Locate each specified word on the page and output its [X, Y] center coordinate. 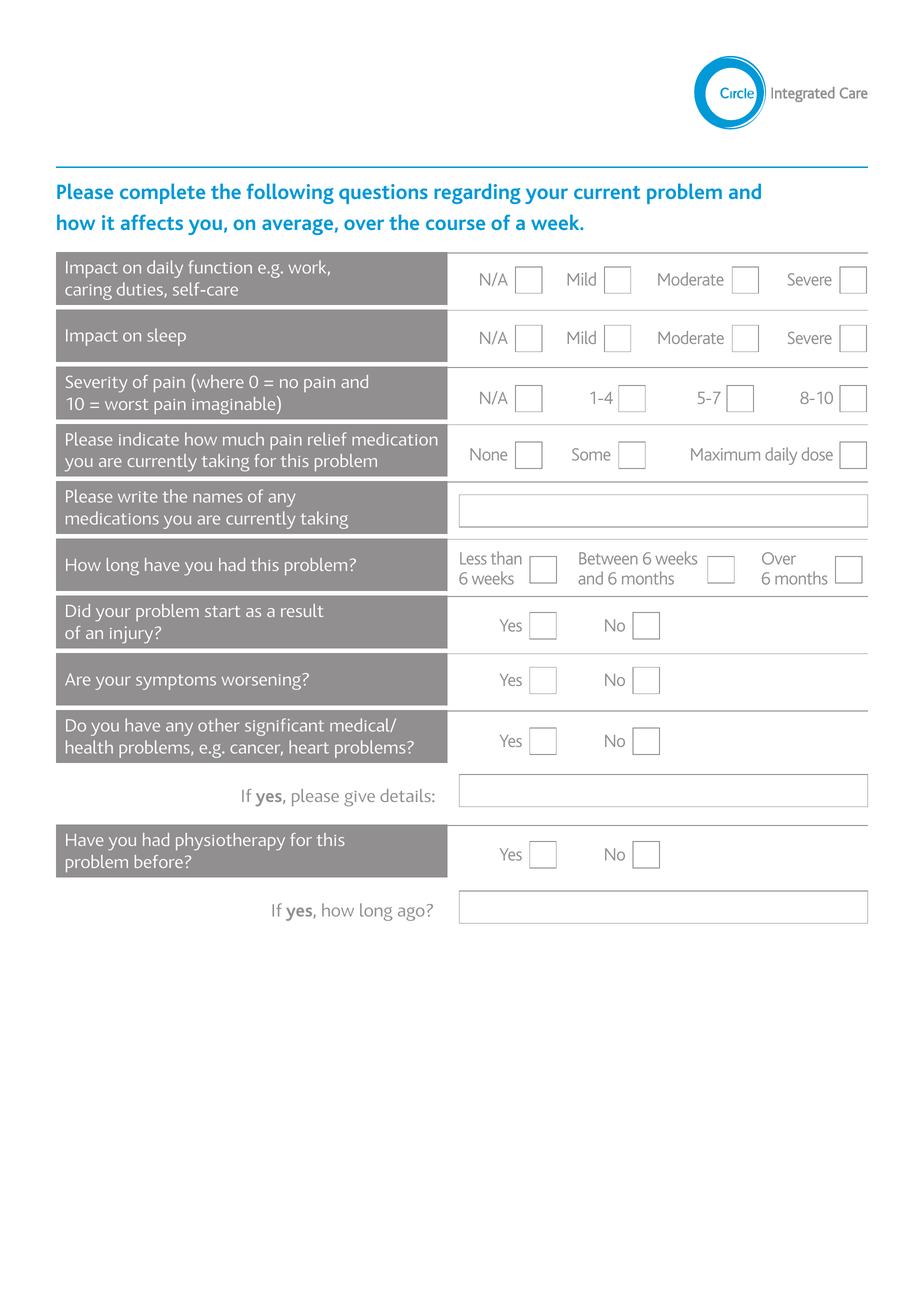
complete [162, 193]
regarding [477, 193]
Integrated [803, 94]
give [359, 799]
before [159, 861]
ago [411, 914]
